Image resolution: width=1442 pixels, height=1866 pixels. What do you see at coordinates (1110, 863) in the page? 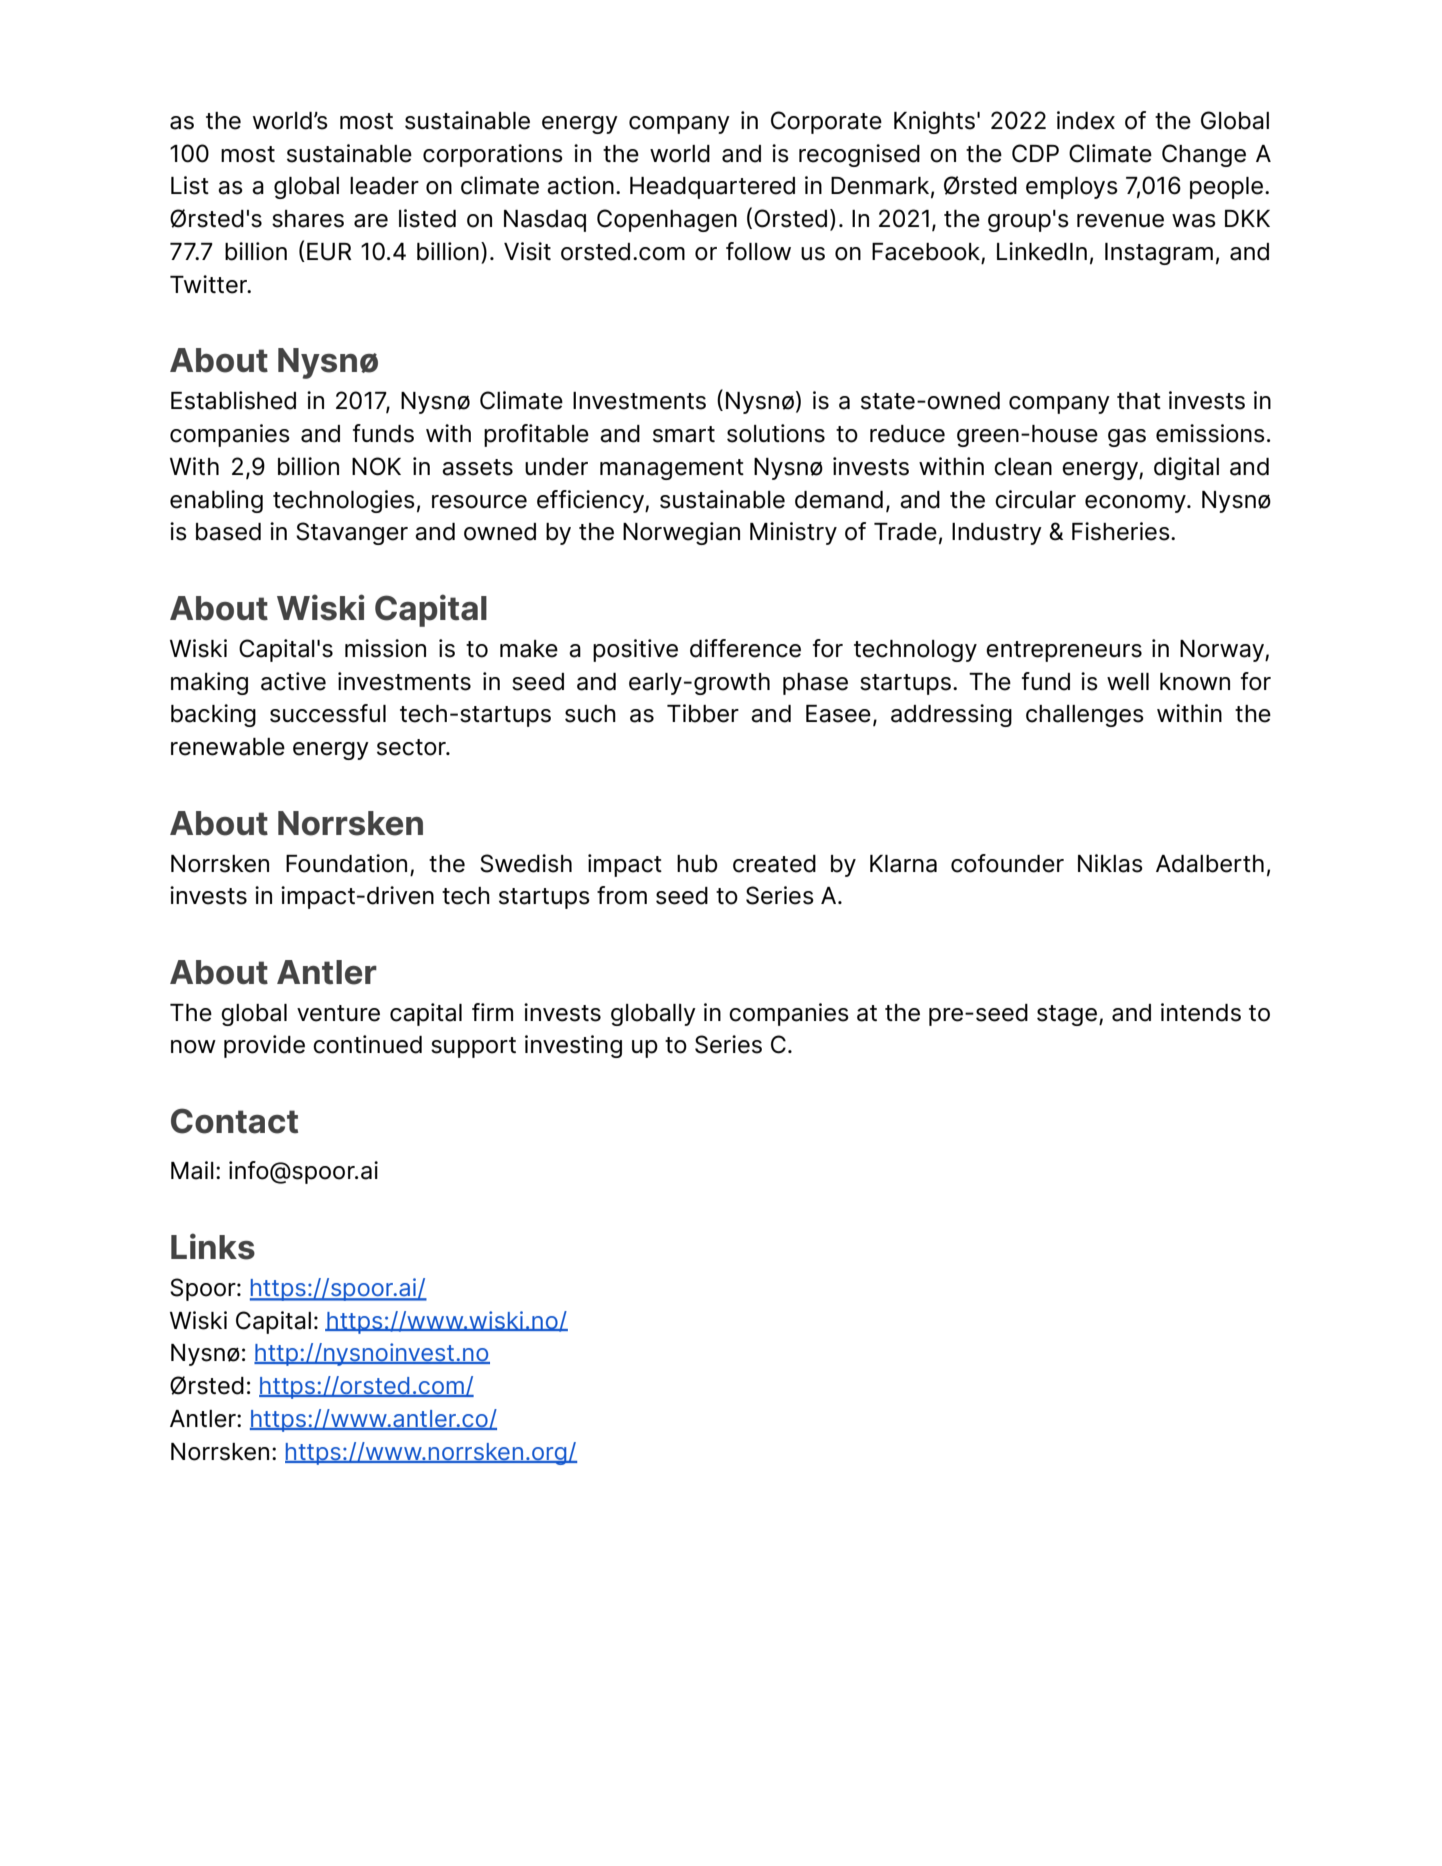
I see `Niklas` at bounding box center [1110, 863].
